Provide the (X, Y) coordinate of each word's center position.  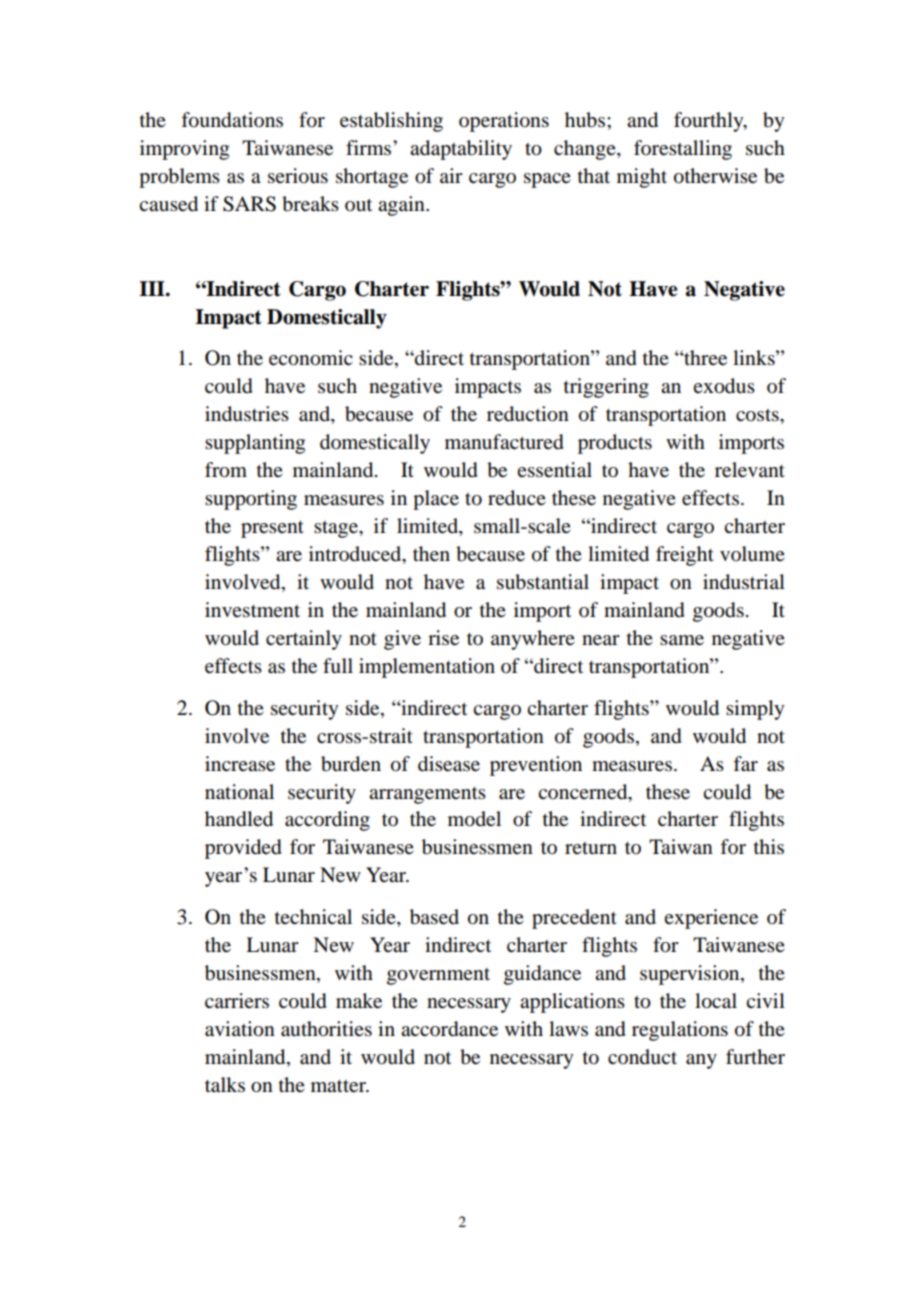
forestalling (683, 150)
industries (247, 414)
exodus (724, 386)
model (474, 819)
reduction (528, 414)
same (682, 640)
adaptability (461, 150)
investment (252, 610)
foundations (232, 120)
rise (443, 638)
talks (225, 1085)
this (769, 846)
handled (239, 819)
